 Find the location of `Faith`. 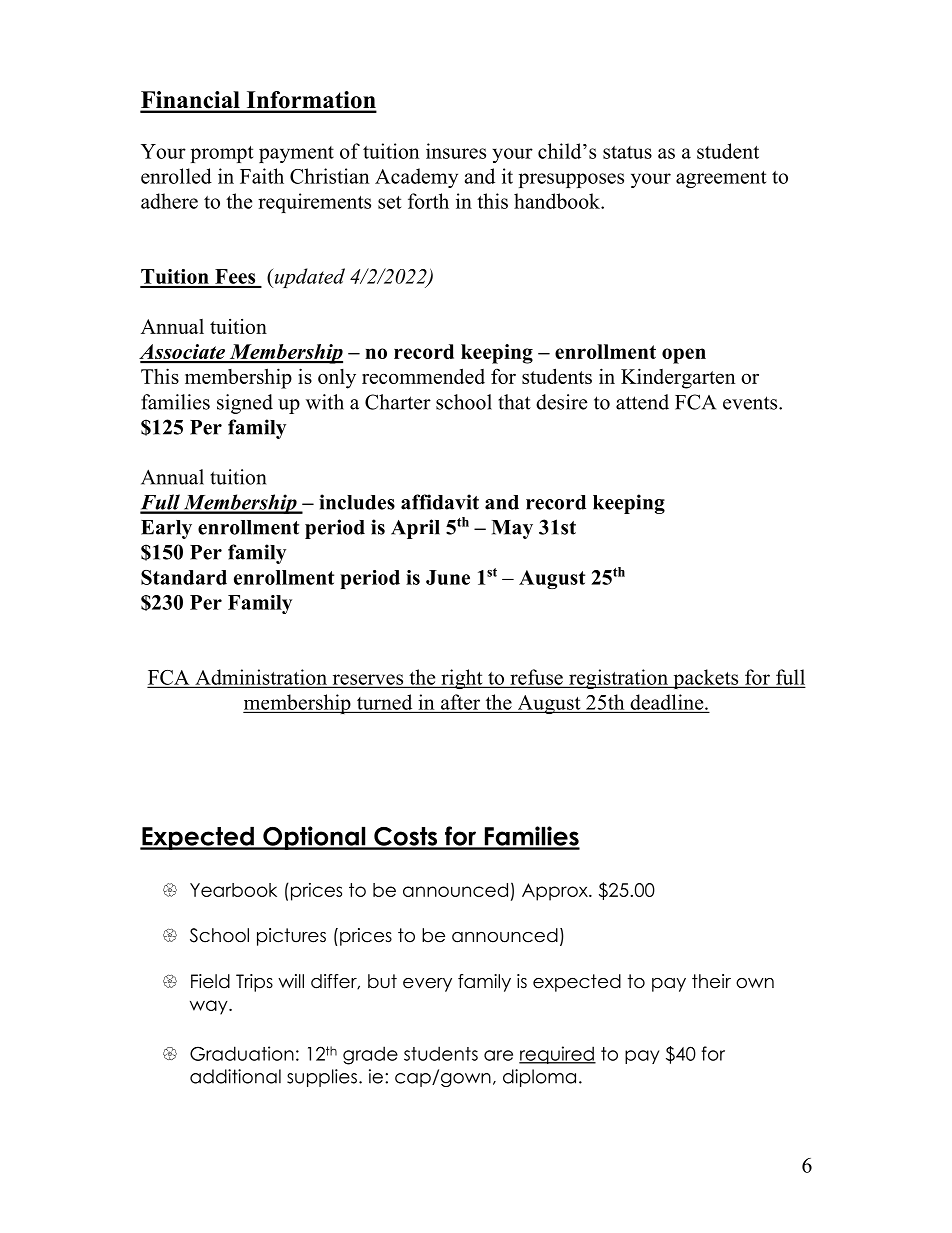

Faith is located at coordinates (262, 176).
